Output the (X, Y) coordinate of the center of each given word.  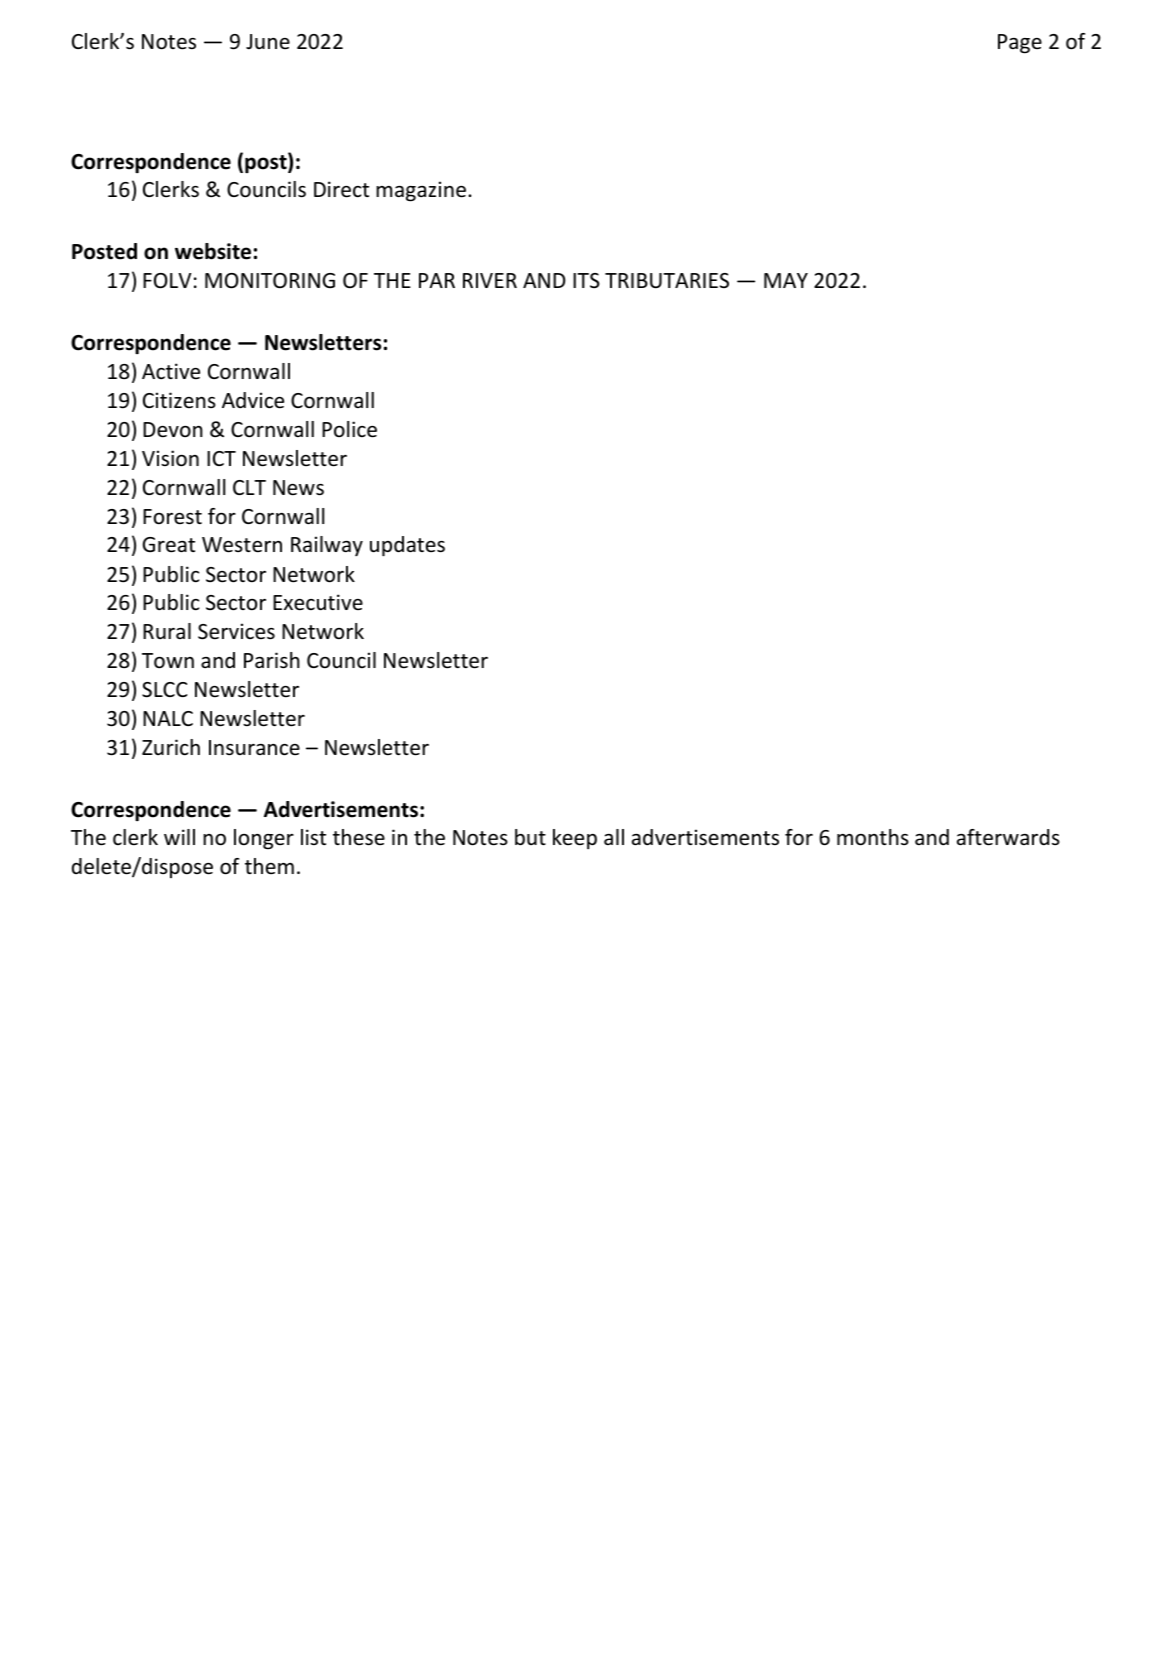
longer (264, 839)
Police (349, 429)
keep (575, 839)
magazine (421, 191)
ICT (221, 458)
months (873, 837)
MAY (786, 280)
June (268, 42)
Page (1020, 44)
